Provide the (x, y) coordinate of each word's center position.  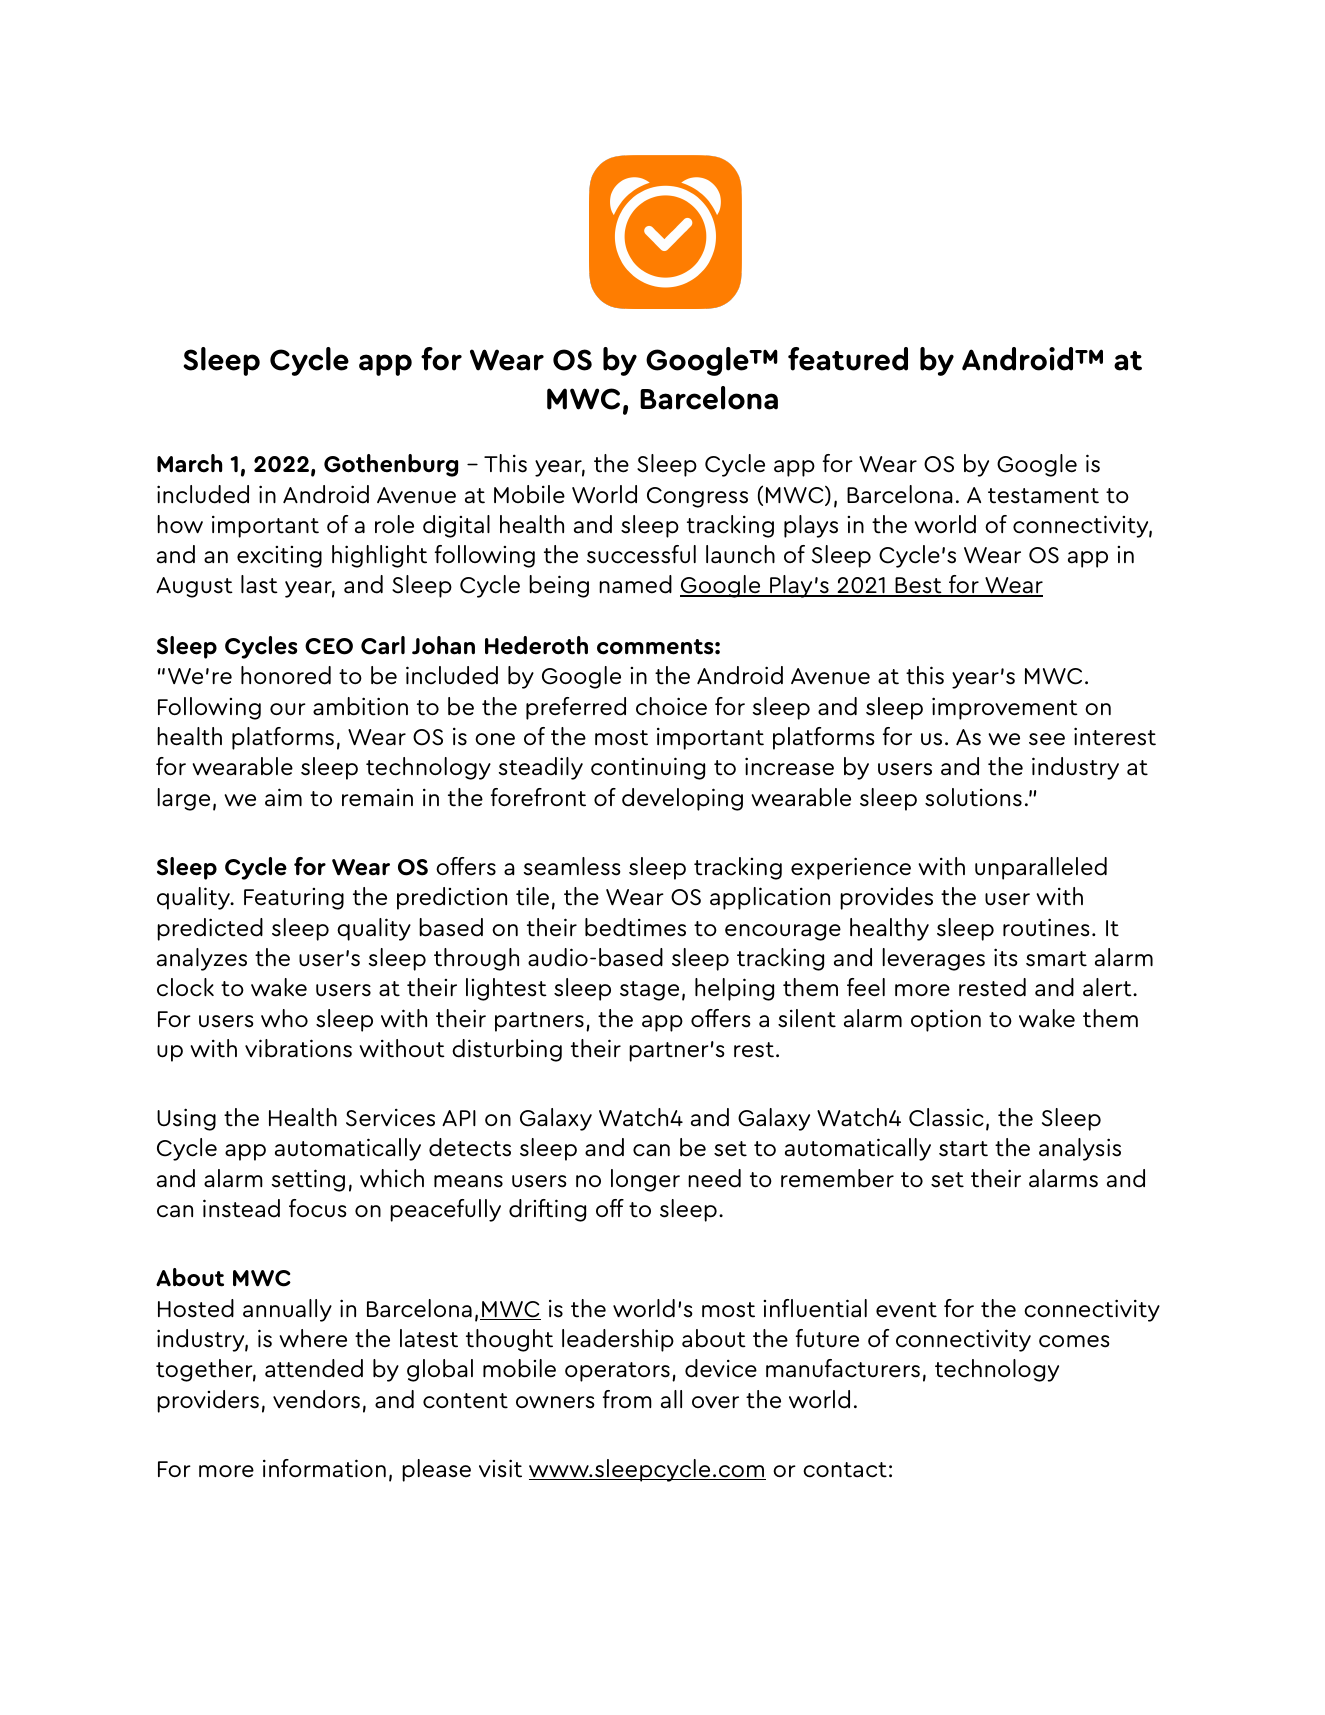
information (324, 1468)
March (189, 463)
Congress (697, 497)
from (627, 1399)
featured (848, 359)
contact (845, 1470)
